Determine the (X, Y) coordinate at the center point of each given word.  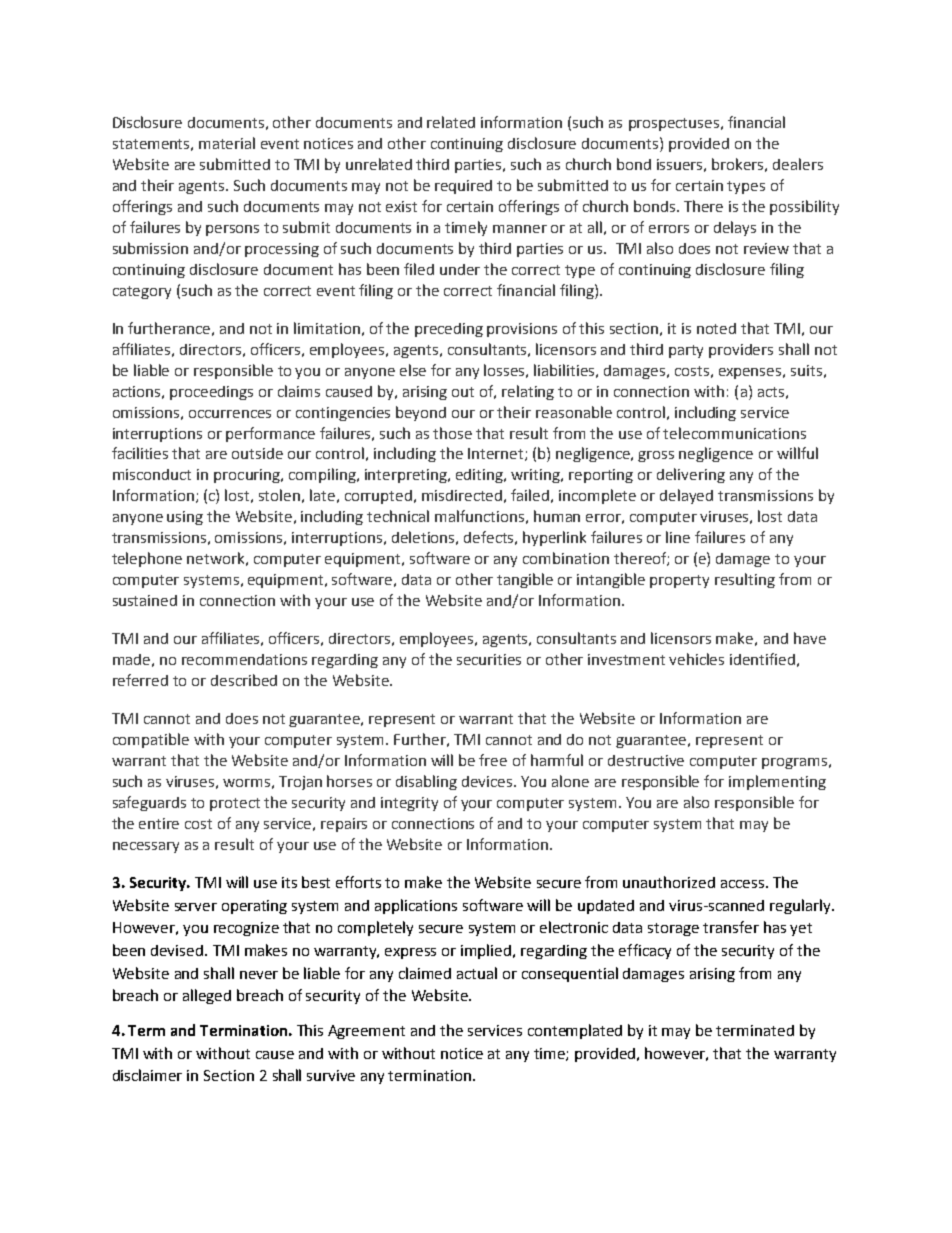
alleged (207, 996)
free (493, 760)
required (463, 187)
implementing (777, 782)
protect (235, 804)
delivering (691, 475)
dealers (798, 164)
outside (257, 453)
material (227, 143)
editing (481, 476)
